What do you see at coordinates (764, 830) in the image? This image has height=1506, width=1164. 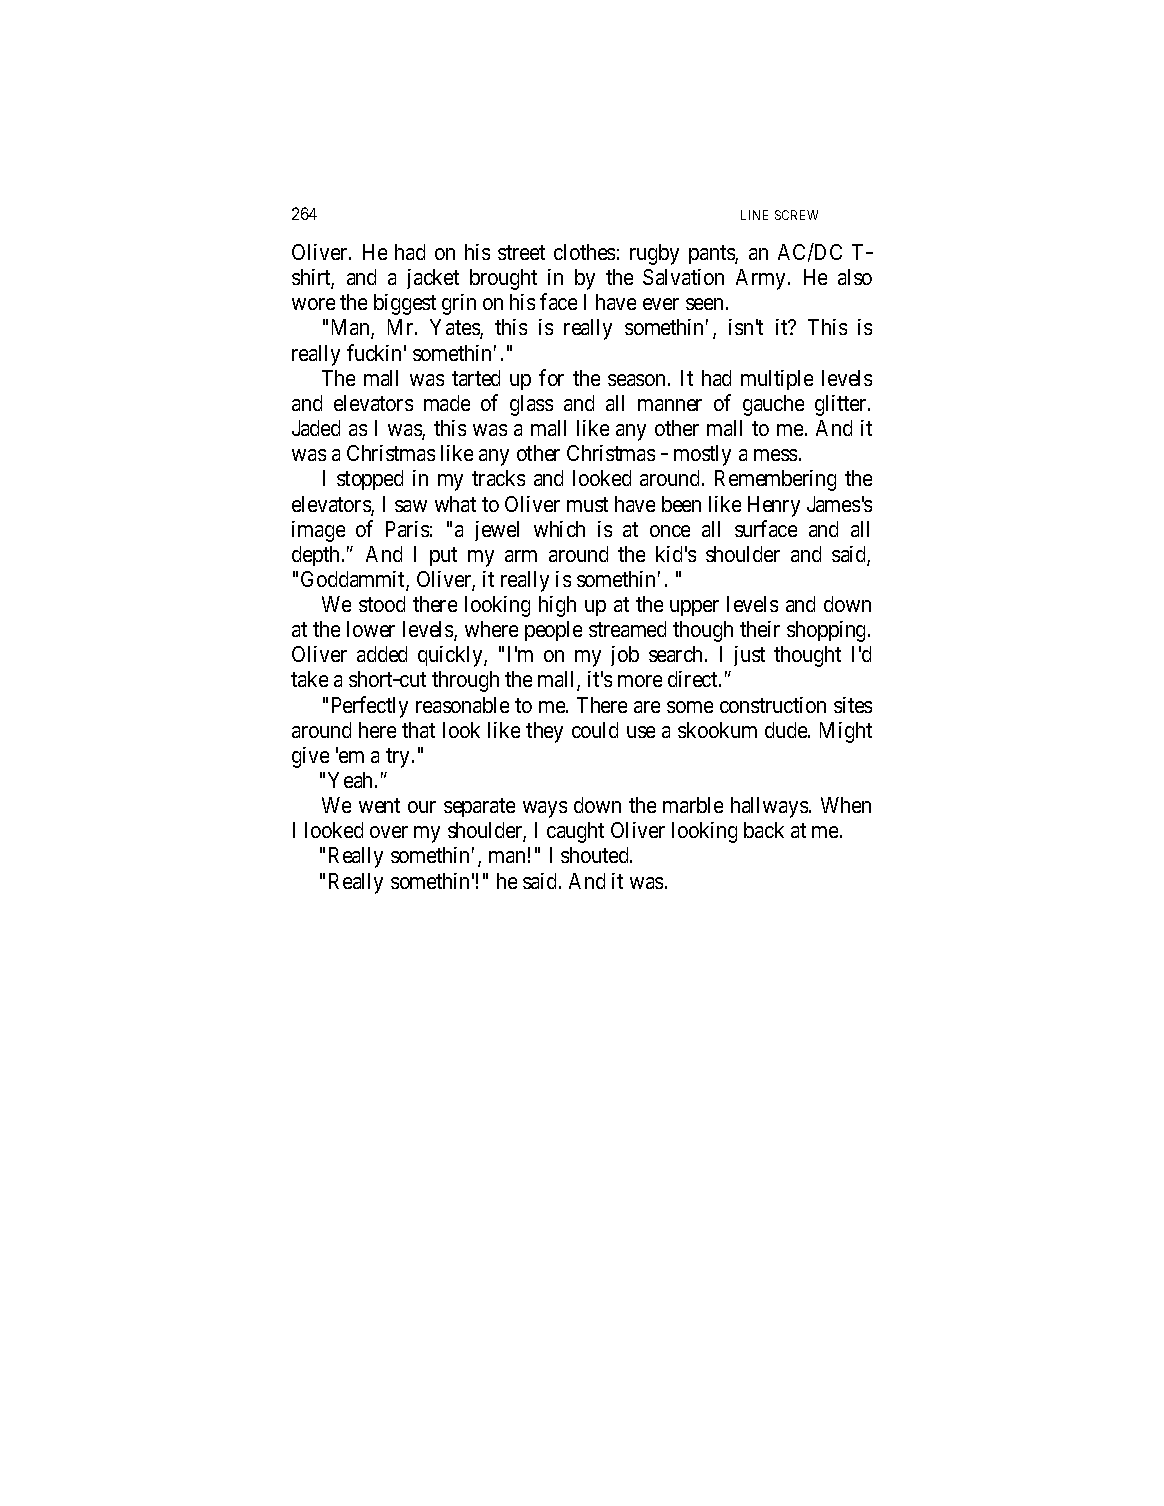 I see `back` at bounding box center [764, 830].
